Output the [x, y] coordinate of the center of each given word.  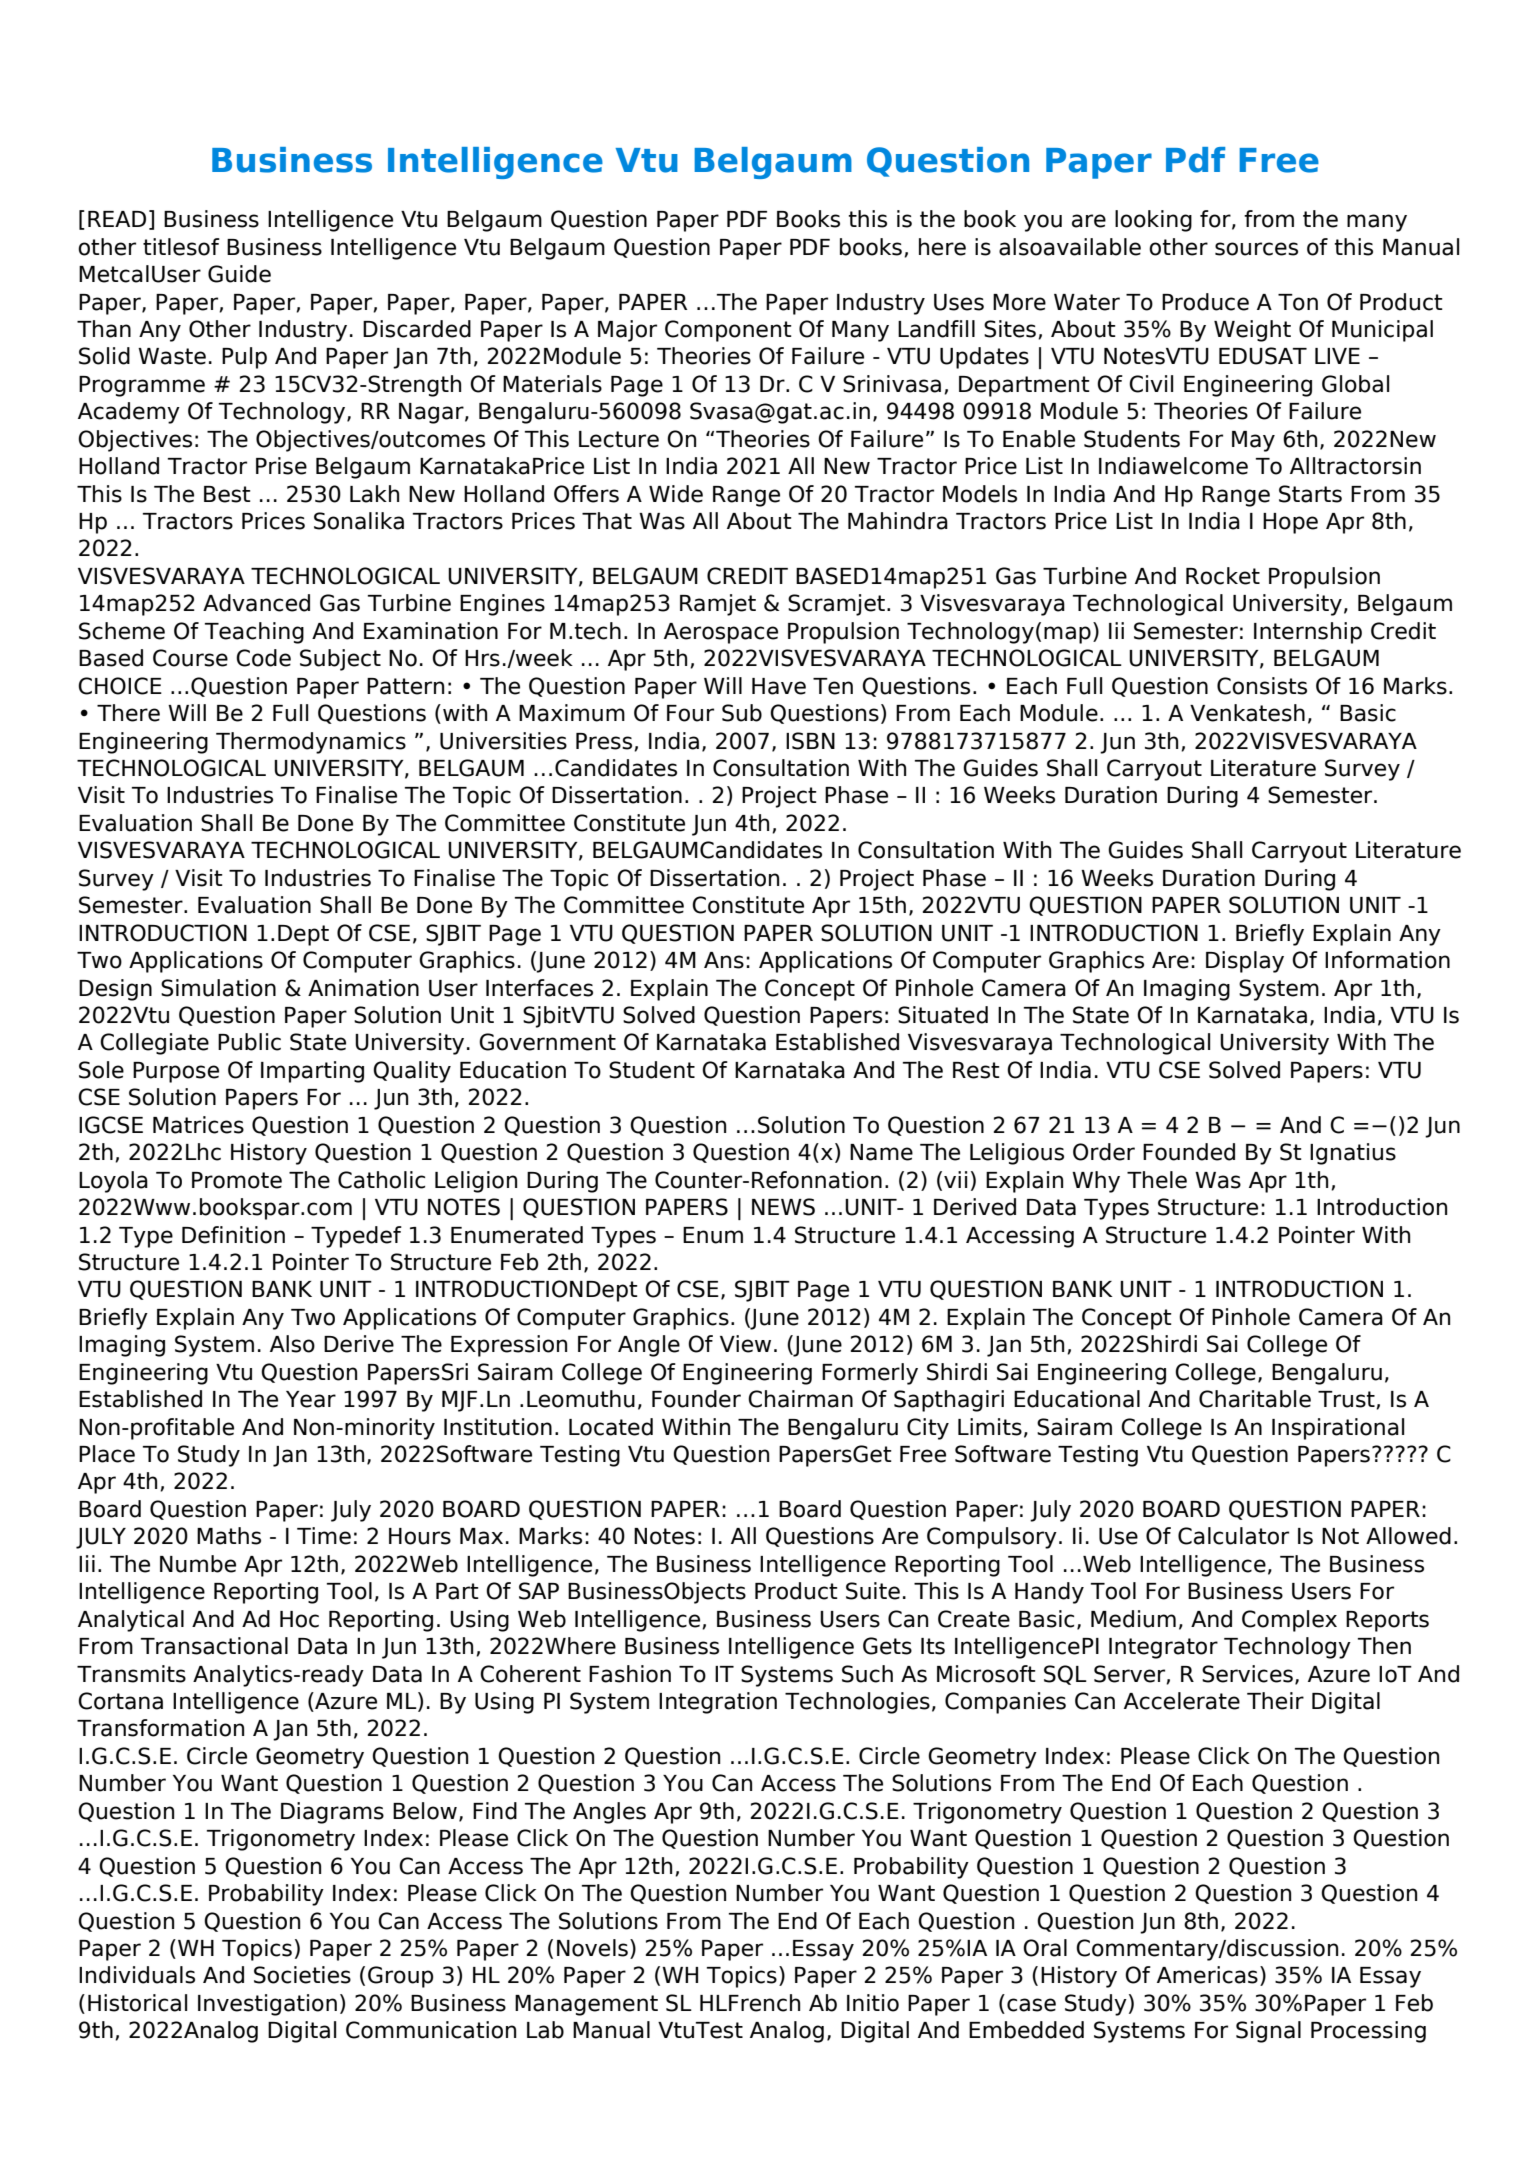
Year [311, 1399]
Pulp [244, 358]
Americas [1207, 1975]
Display [1245, 962]
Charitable [1255, 1399]
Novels [592, 1948]
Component [728, 331]
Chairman [800, 1399]
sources [1256, 249]
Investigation [267, 2005]
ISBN [810, 741]
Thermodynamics [311, 743]
